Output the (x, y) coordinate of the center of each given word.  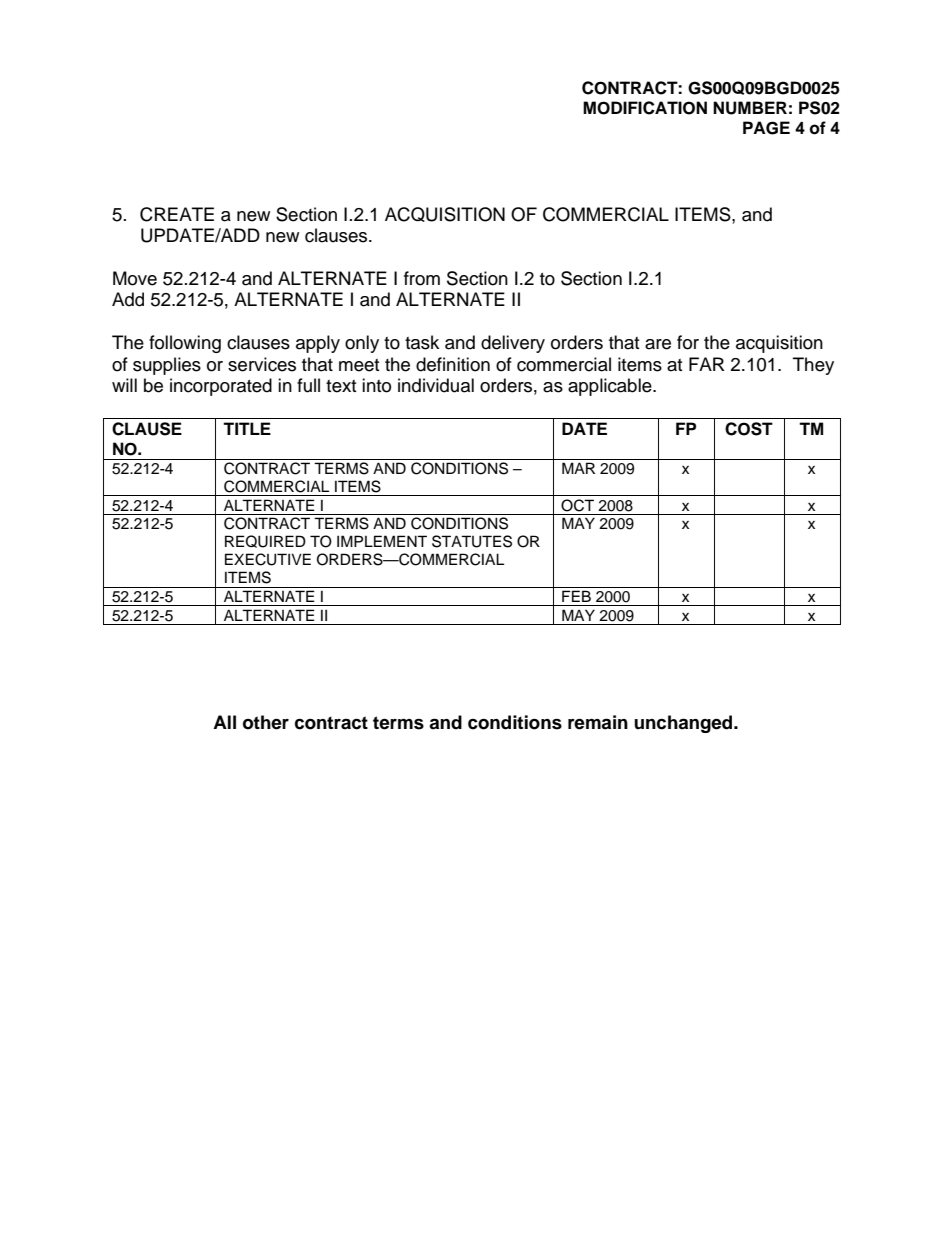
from (422, 278)
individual (436, 385)
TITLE (247, 428)
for (688, 342)
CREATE (177, 214)
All (224, 722)
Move (135, 278)
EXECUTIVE (268, 559)
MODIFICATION (645, 108)
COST (749, 429)
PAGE (766, 128)
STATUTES (472, 541)
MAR (578, 468)
